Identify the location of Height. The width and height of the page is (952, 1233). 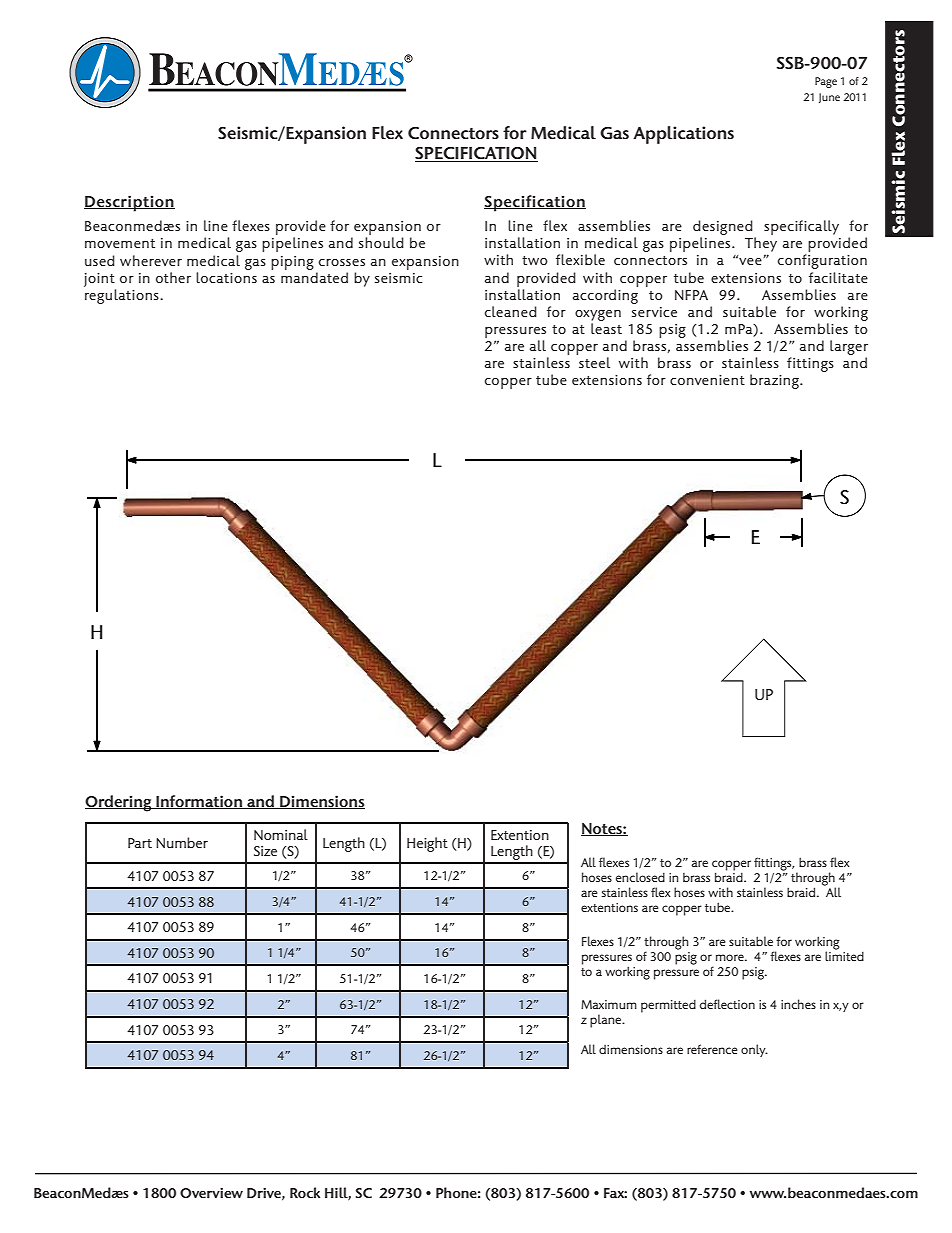
(427, 844).
